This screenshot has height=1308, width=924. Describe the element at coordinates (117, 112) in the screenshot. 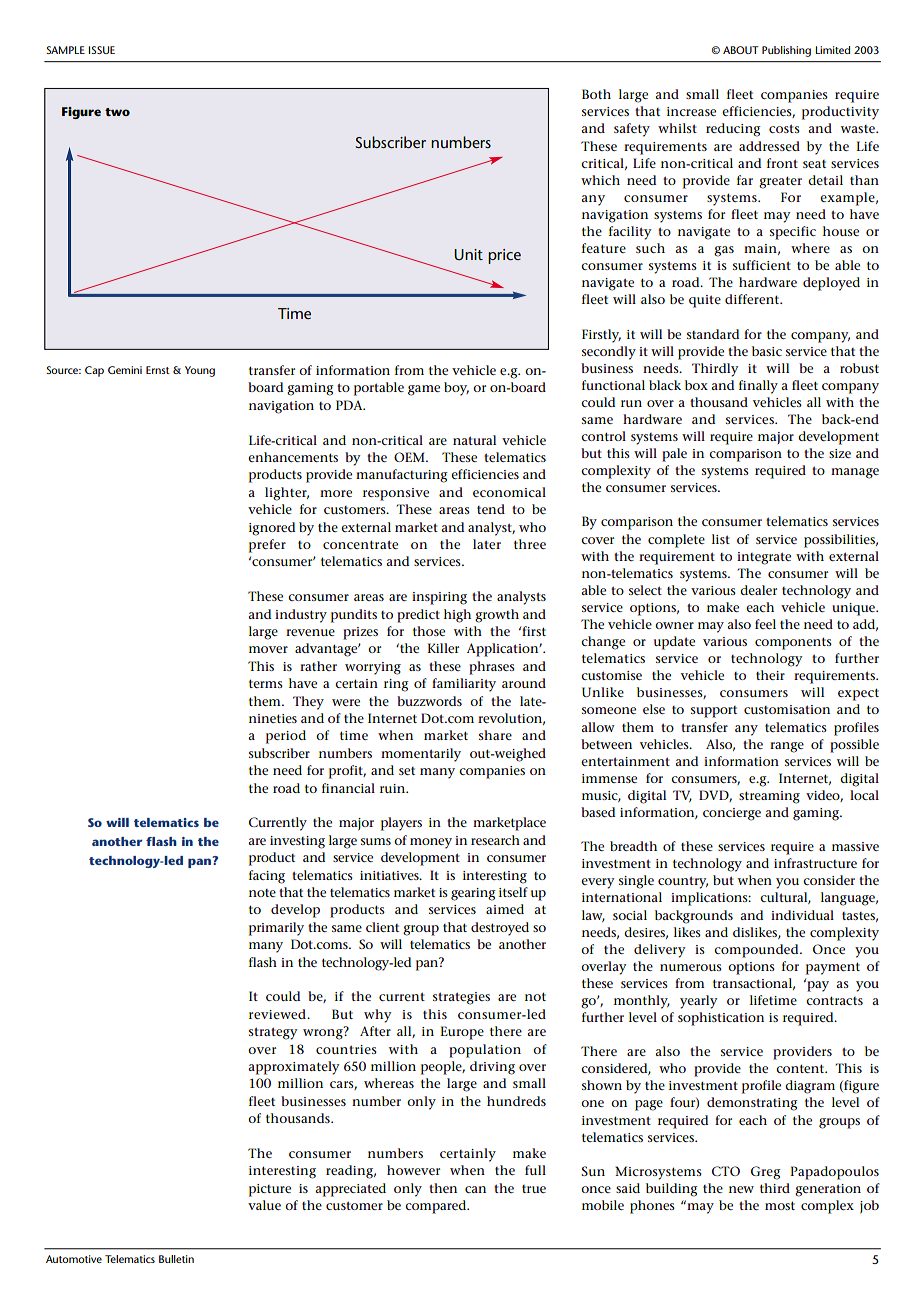

I see `two` at that location.
